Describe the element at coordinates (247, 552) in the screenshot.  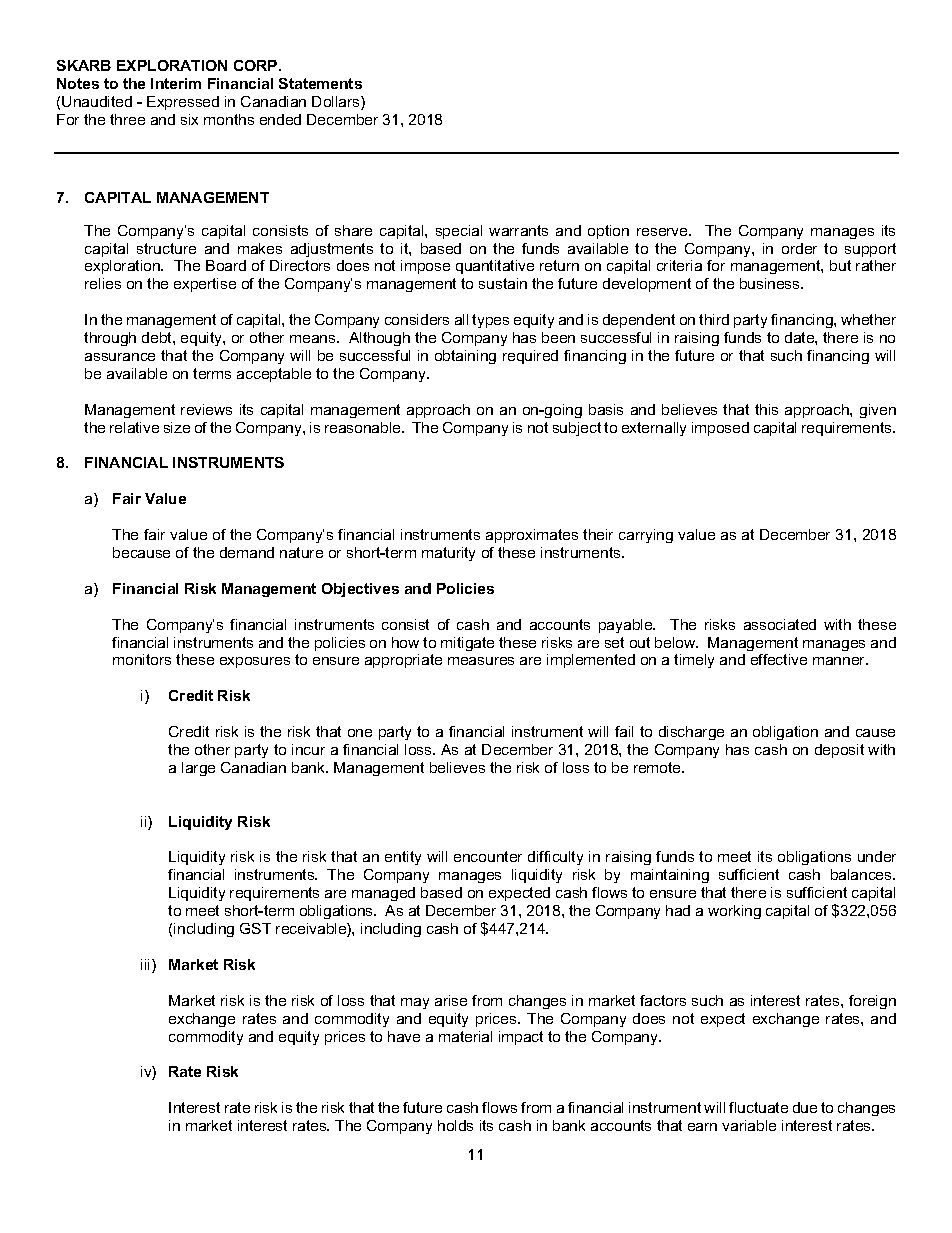
I see `demand` at that location.
